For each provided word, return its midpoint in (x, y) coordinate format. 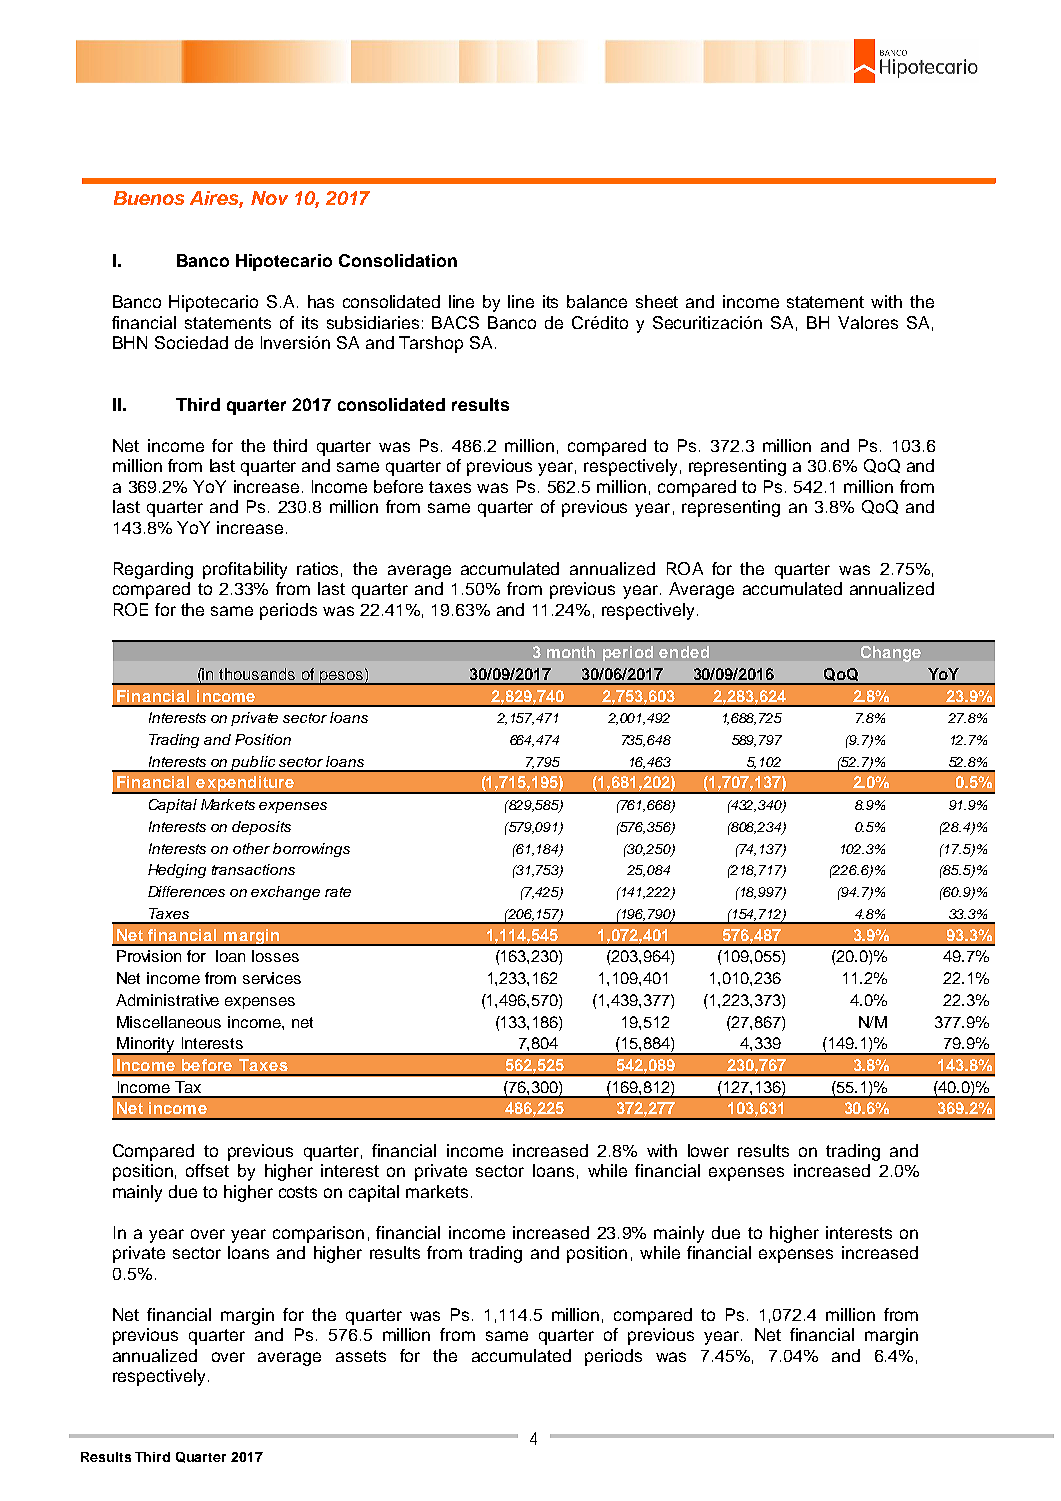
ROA (685, 568)
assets (361, 1356)
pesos (341, 678)
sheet (657, 301)
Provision (149, 956)
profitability (245, 570)
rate (338, 892)
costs (298, 1192)
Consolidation (398, 260)
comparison (318, 1234)
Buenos (149, 198)
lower (708, 1150)
